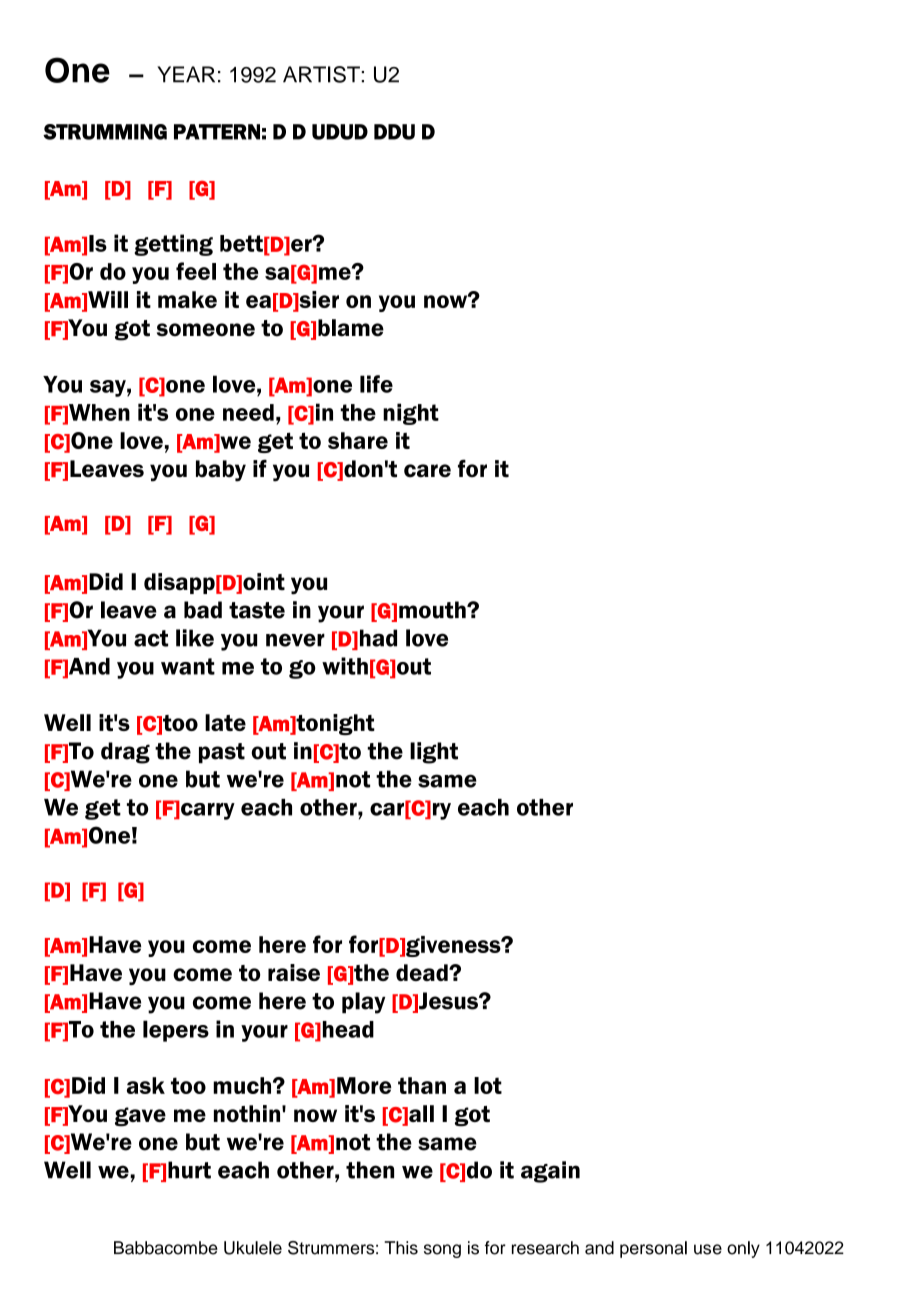 Image resolution: width=924 pixels, height=1308 pixels. What do you see at coordinates (186, 74) in the document?
I see `YEAR` at bounding box center [186, 74].
